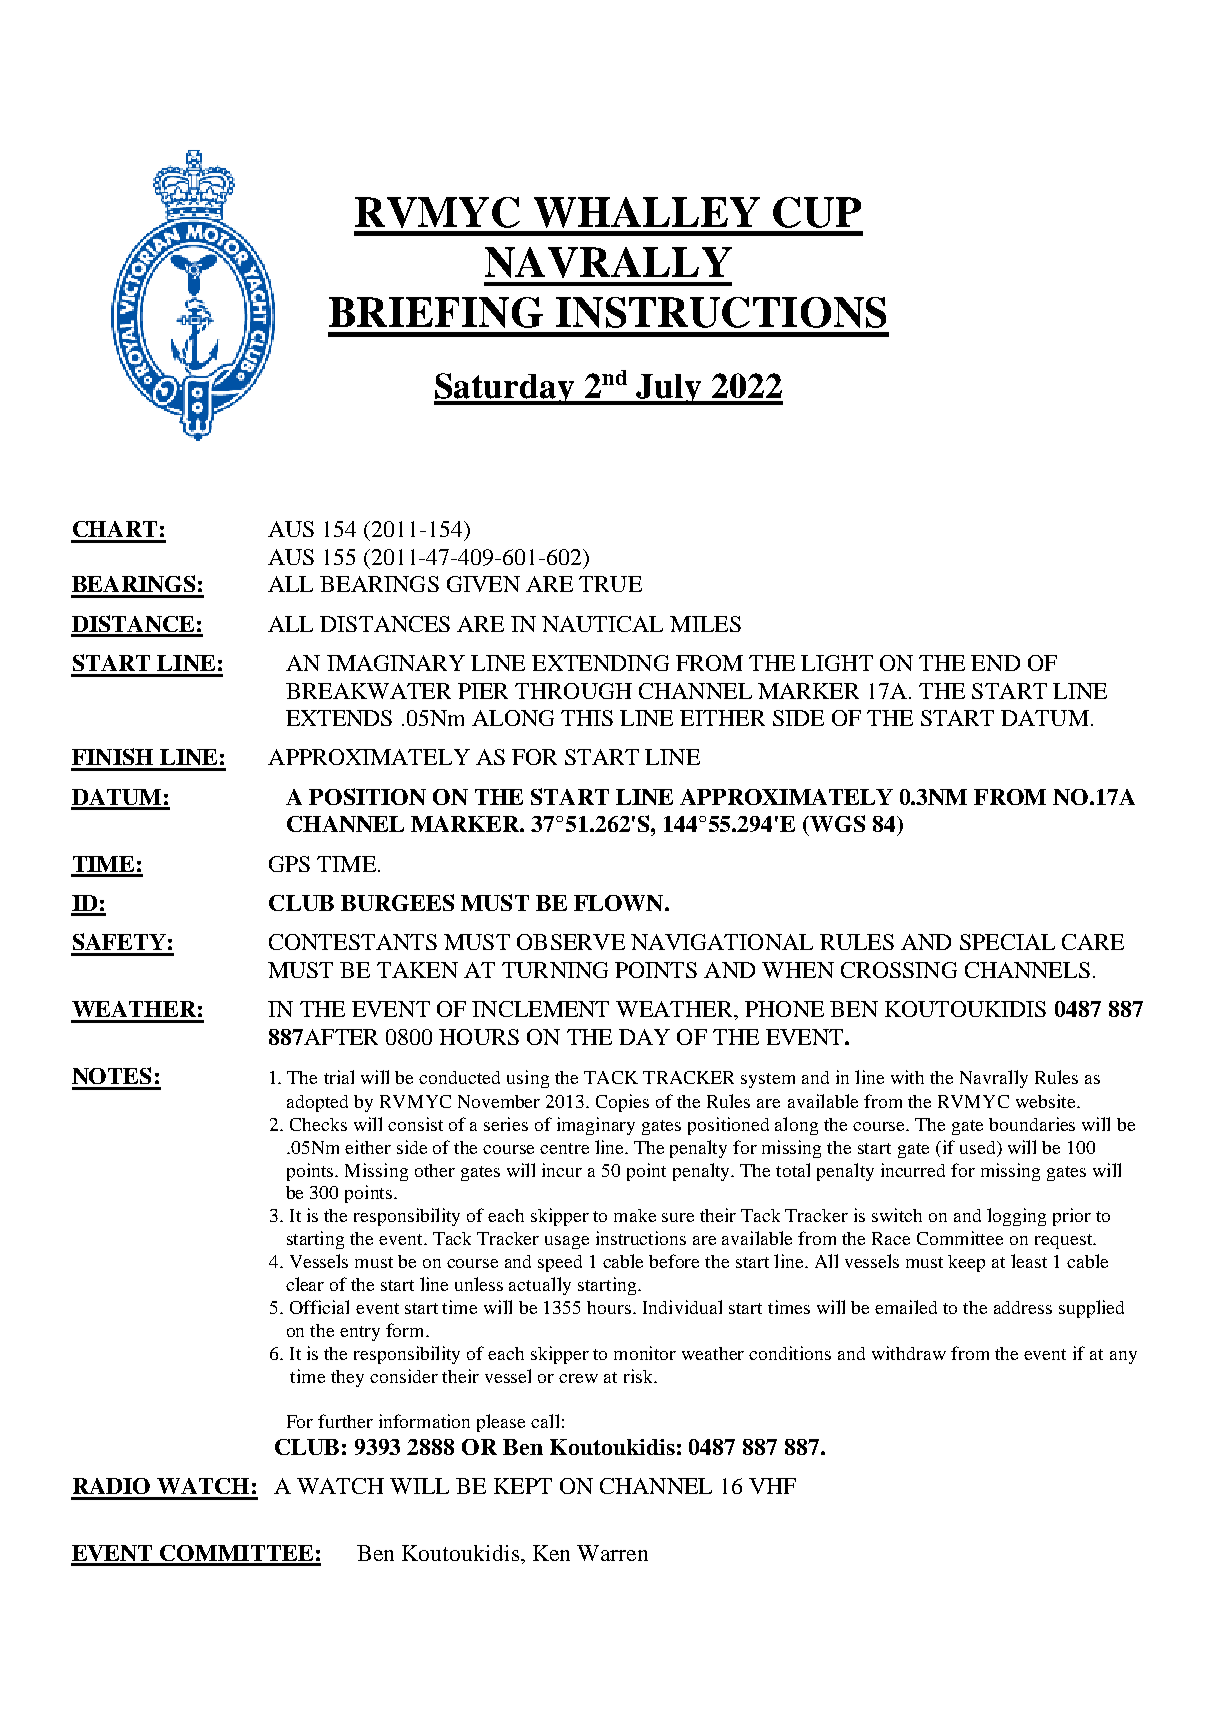 The height and width of the screenshot is (1721, 1216). Describe the element at coordinates (415, 1124) in the screenshot. I see `consist` at that location.
